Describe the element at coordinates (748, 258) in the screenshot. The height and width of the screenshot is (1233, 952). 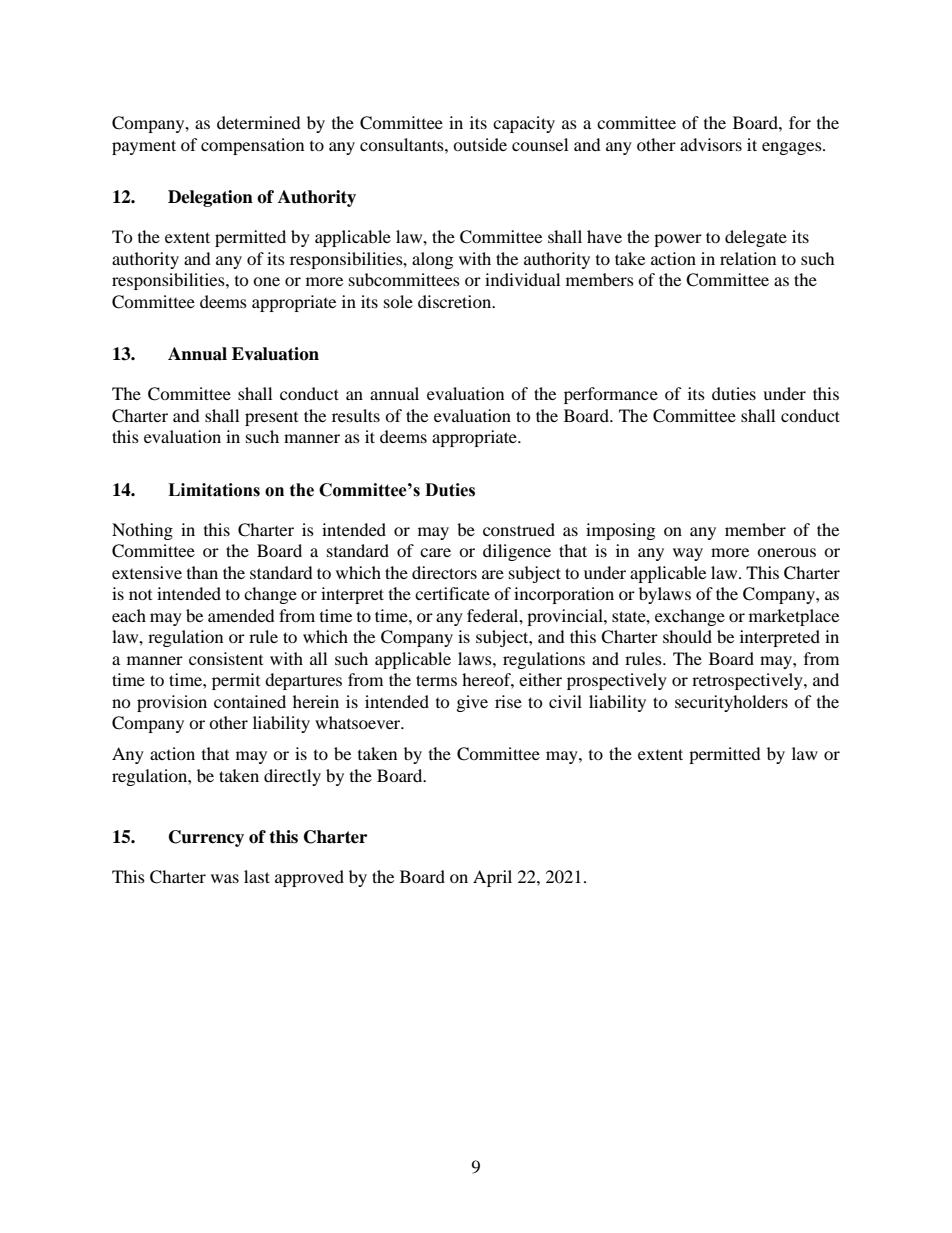
I see `relation` at that location.
